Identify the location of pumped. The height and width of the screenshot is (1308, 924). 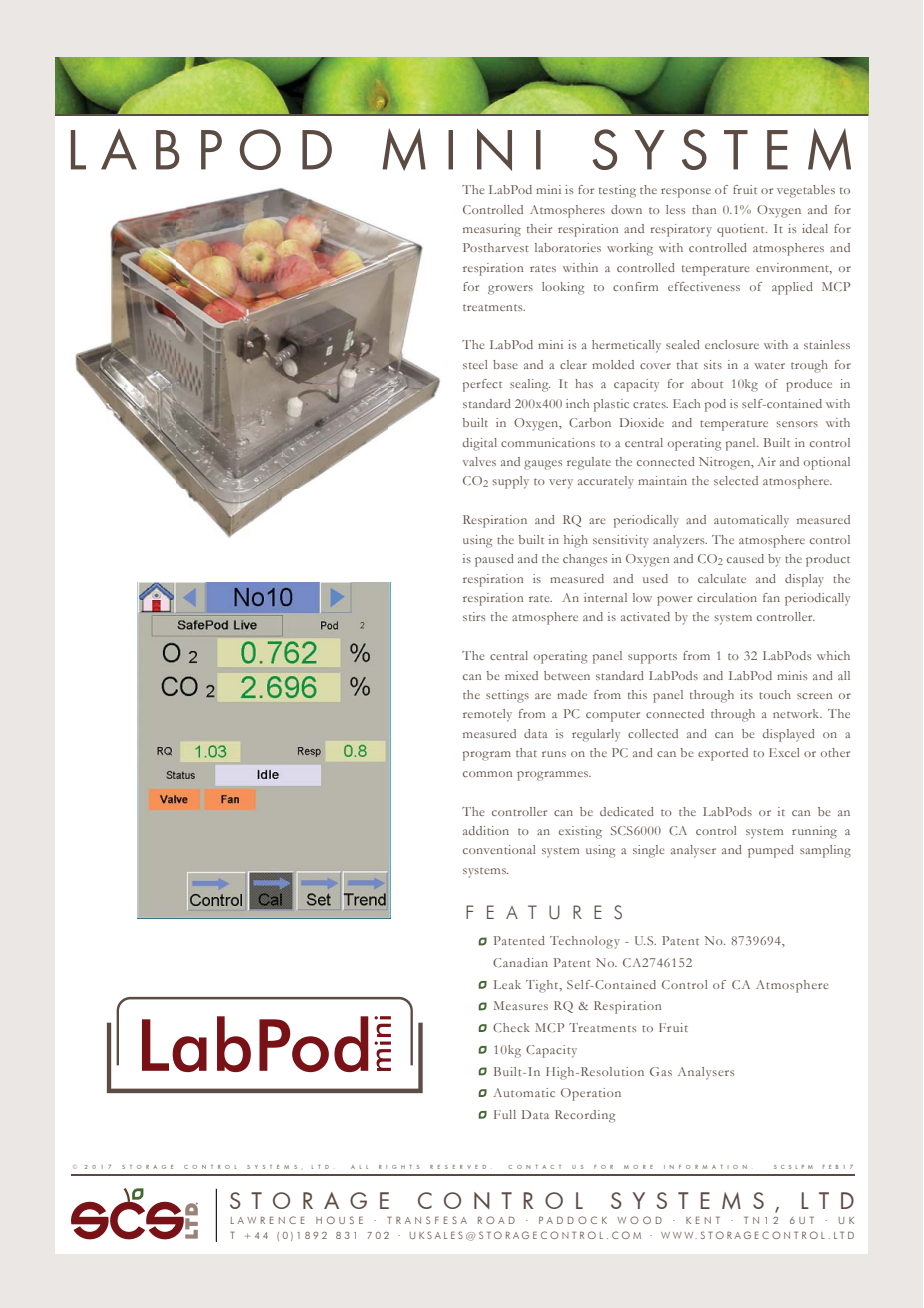
(771, 851).
